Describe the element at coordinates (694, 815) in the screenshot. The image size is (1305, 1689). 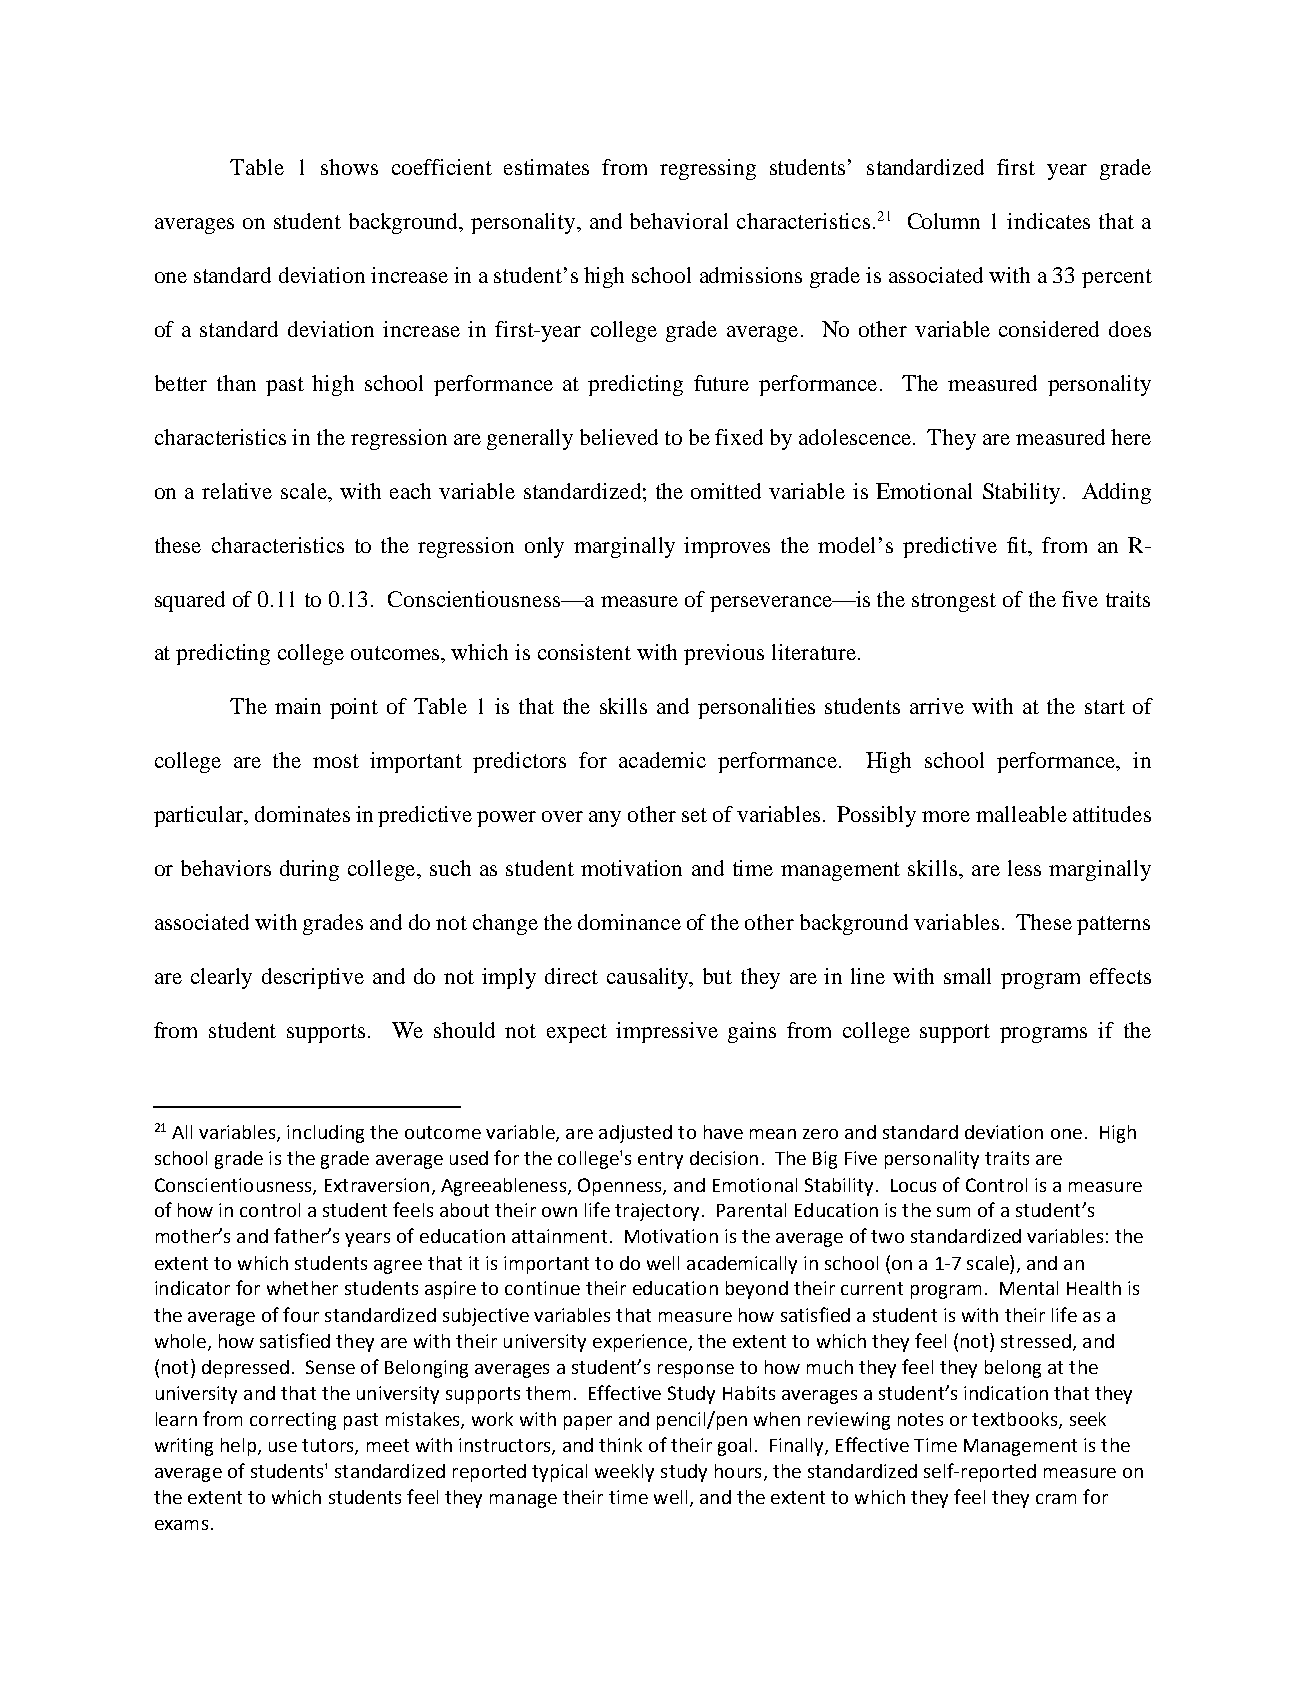
I see `set` at that location.
